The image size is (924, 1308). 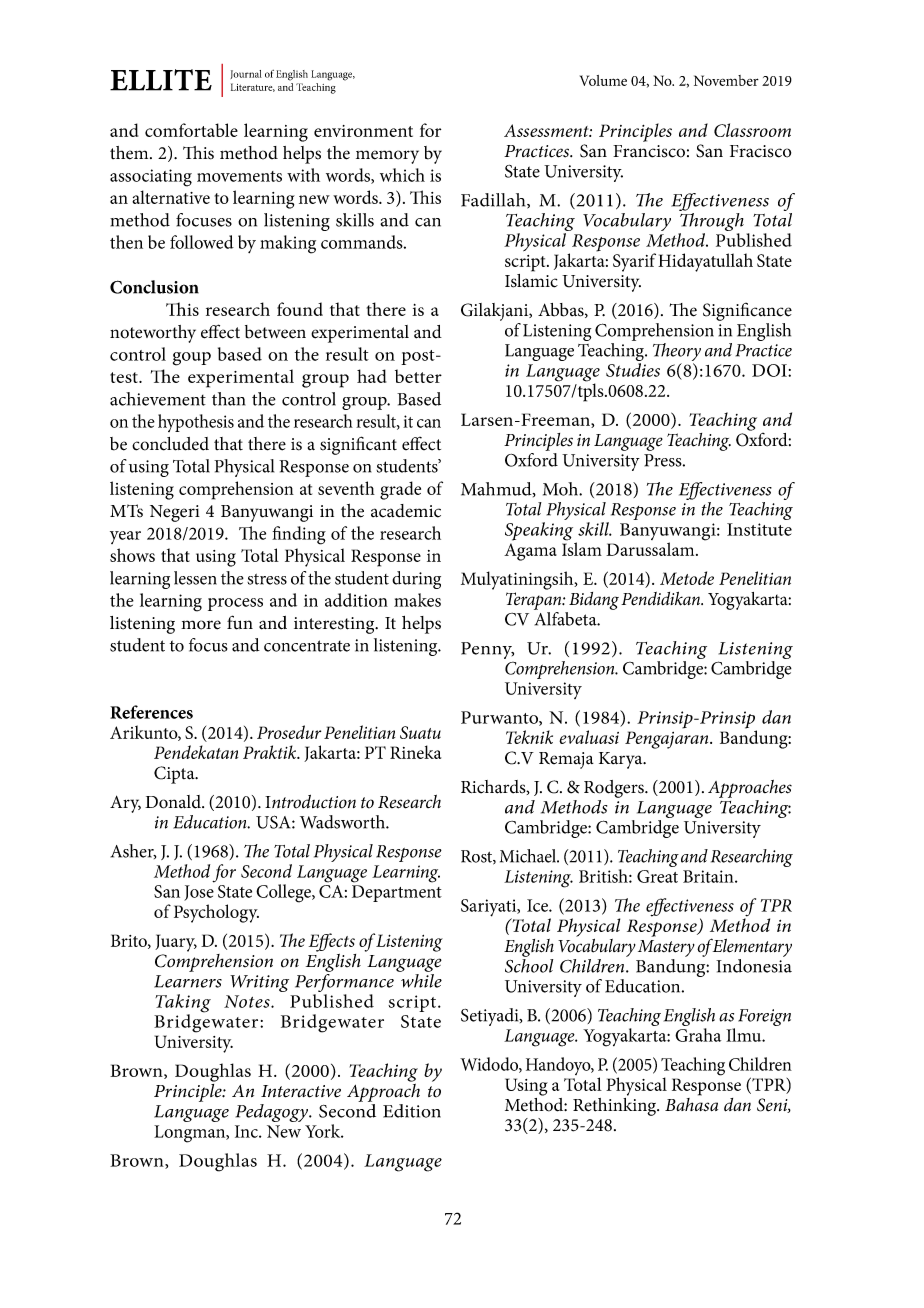 What do you see at coordinates (387, 157) in the screenshot?
I see `memory` at bounding box center [387, 157].
